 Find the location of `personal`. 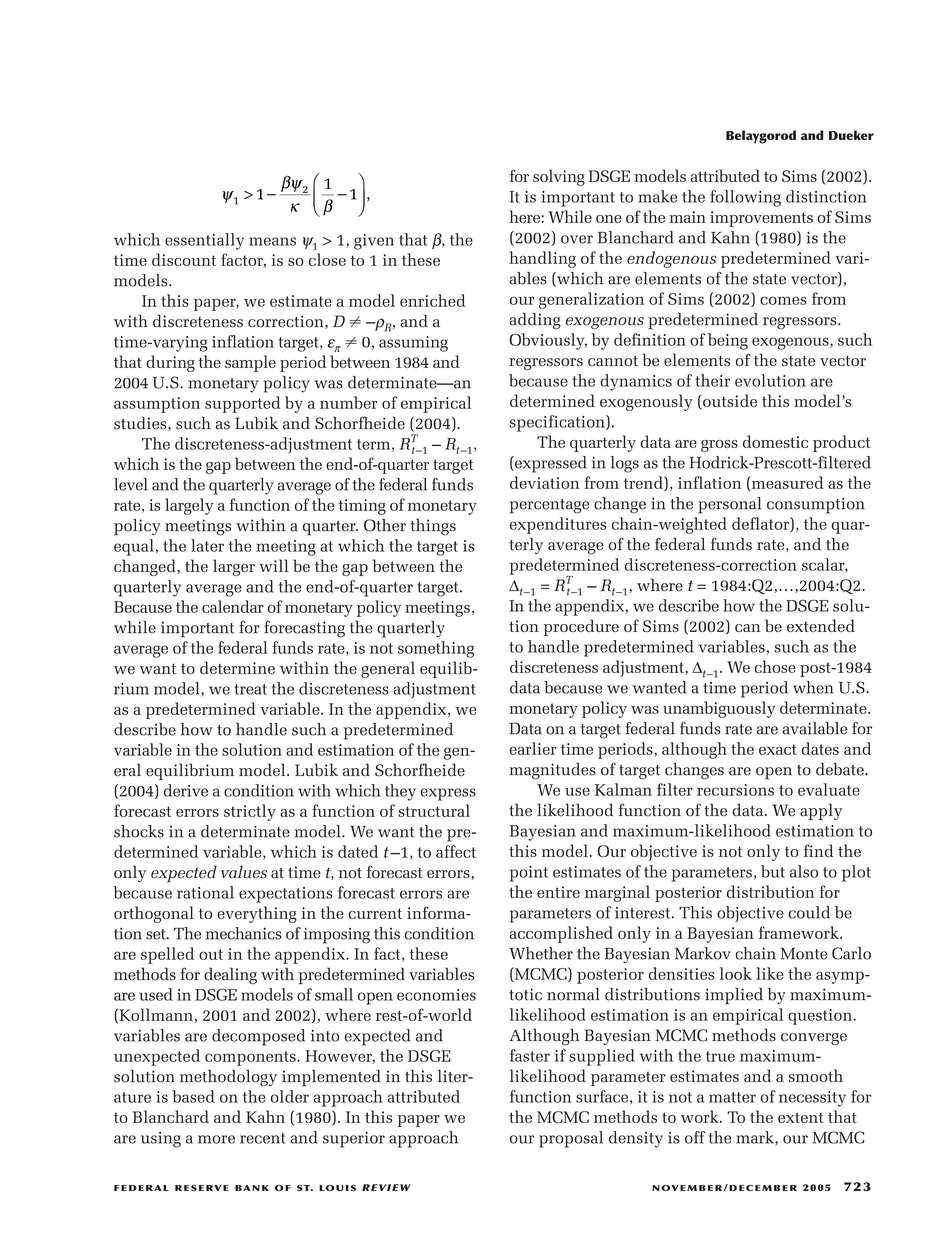

personal is located at coordinates (730, 505).
